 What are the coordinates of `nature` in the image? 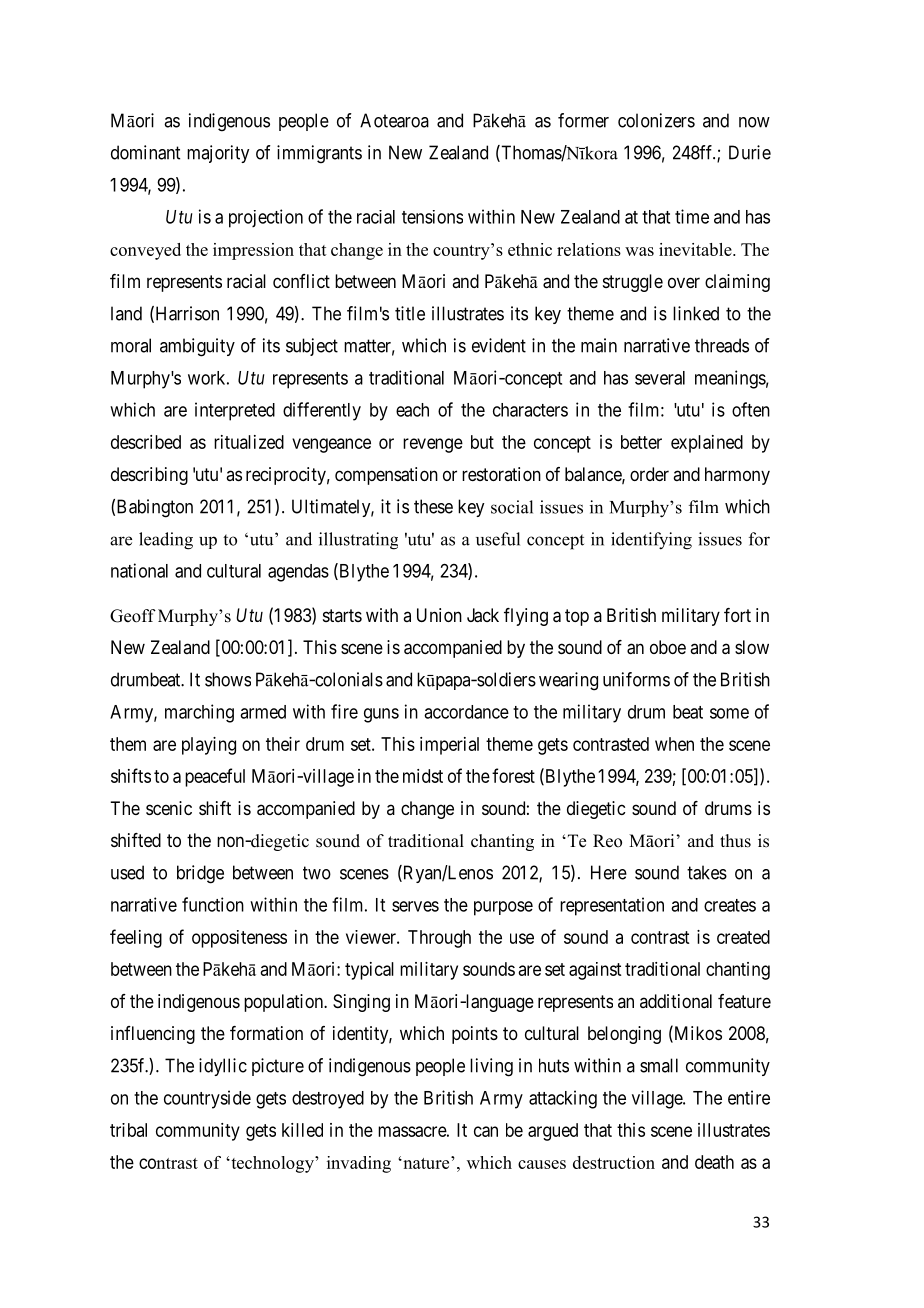 It's located at (426, 1162).
